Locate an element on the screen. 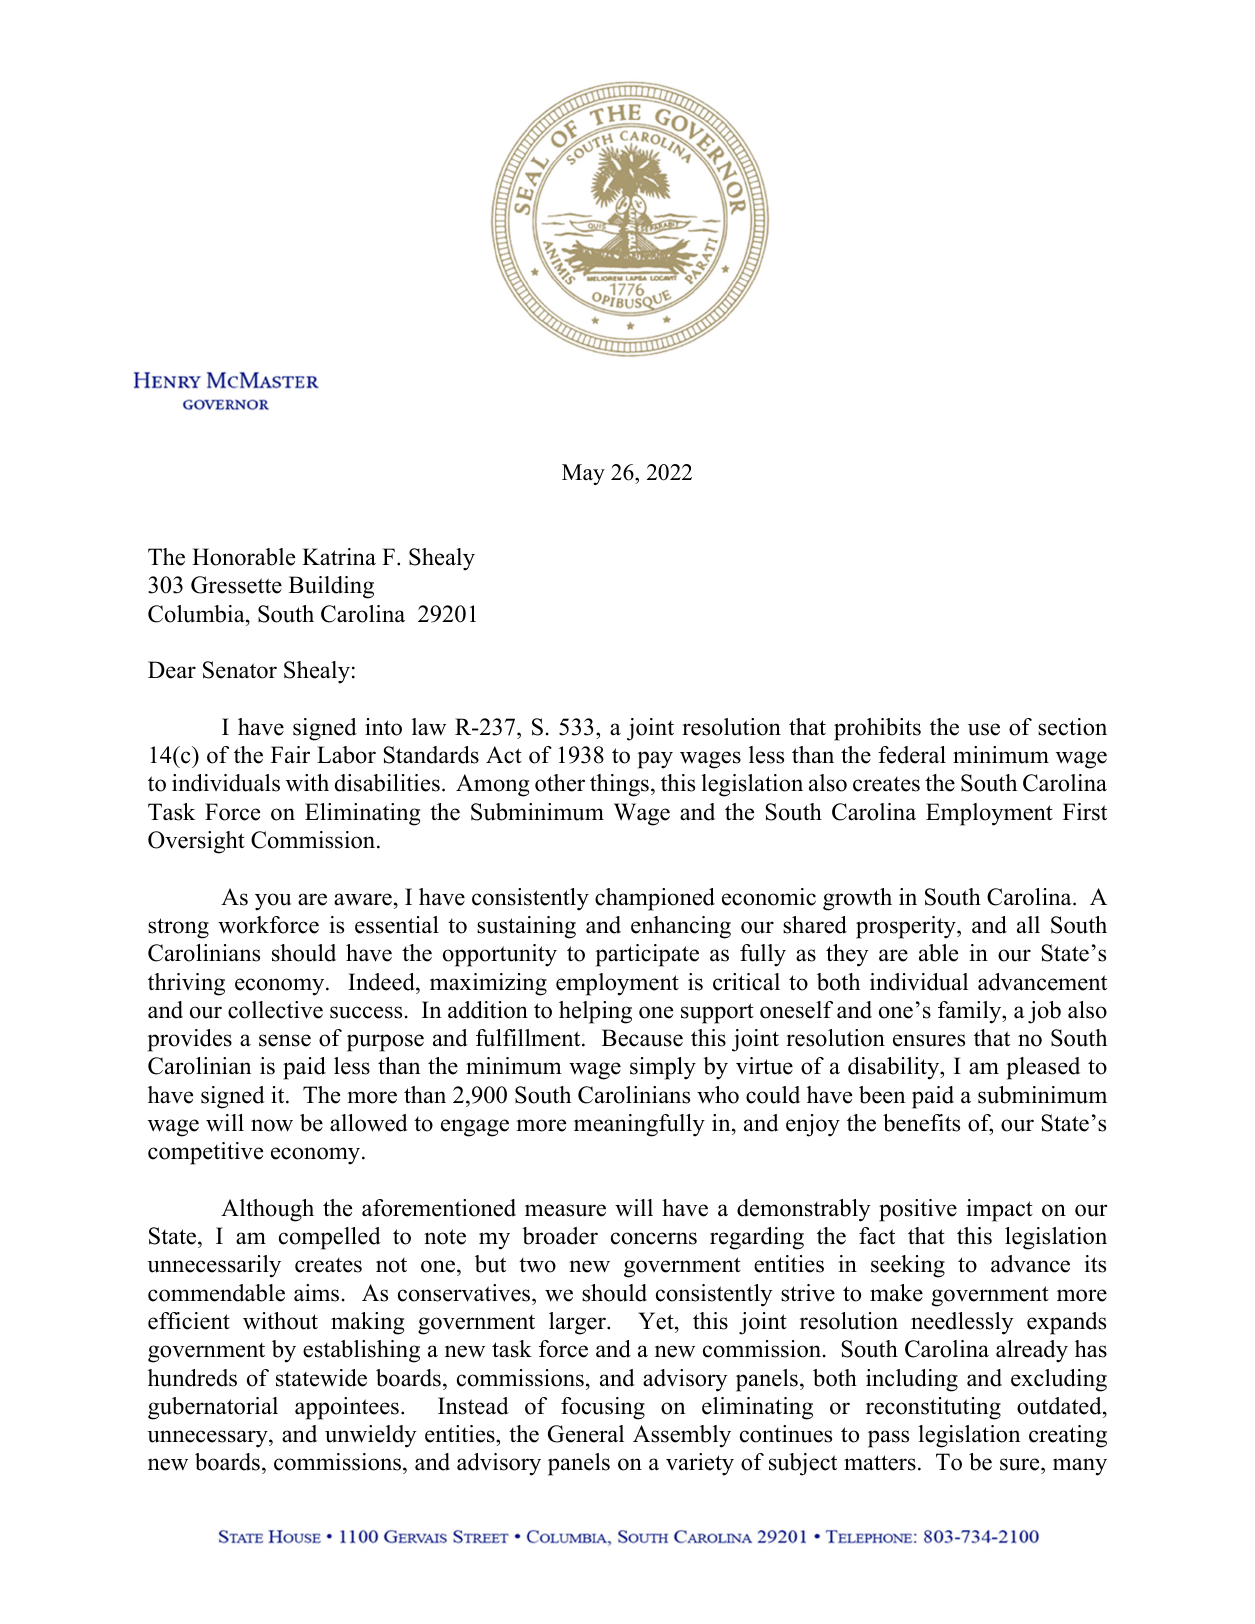 This screenshot has height=1624, width=1255. First is located at coordinates (1085, 812).
